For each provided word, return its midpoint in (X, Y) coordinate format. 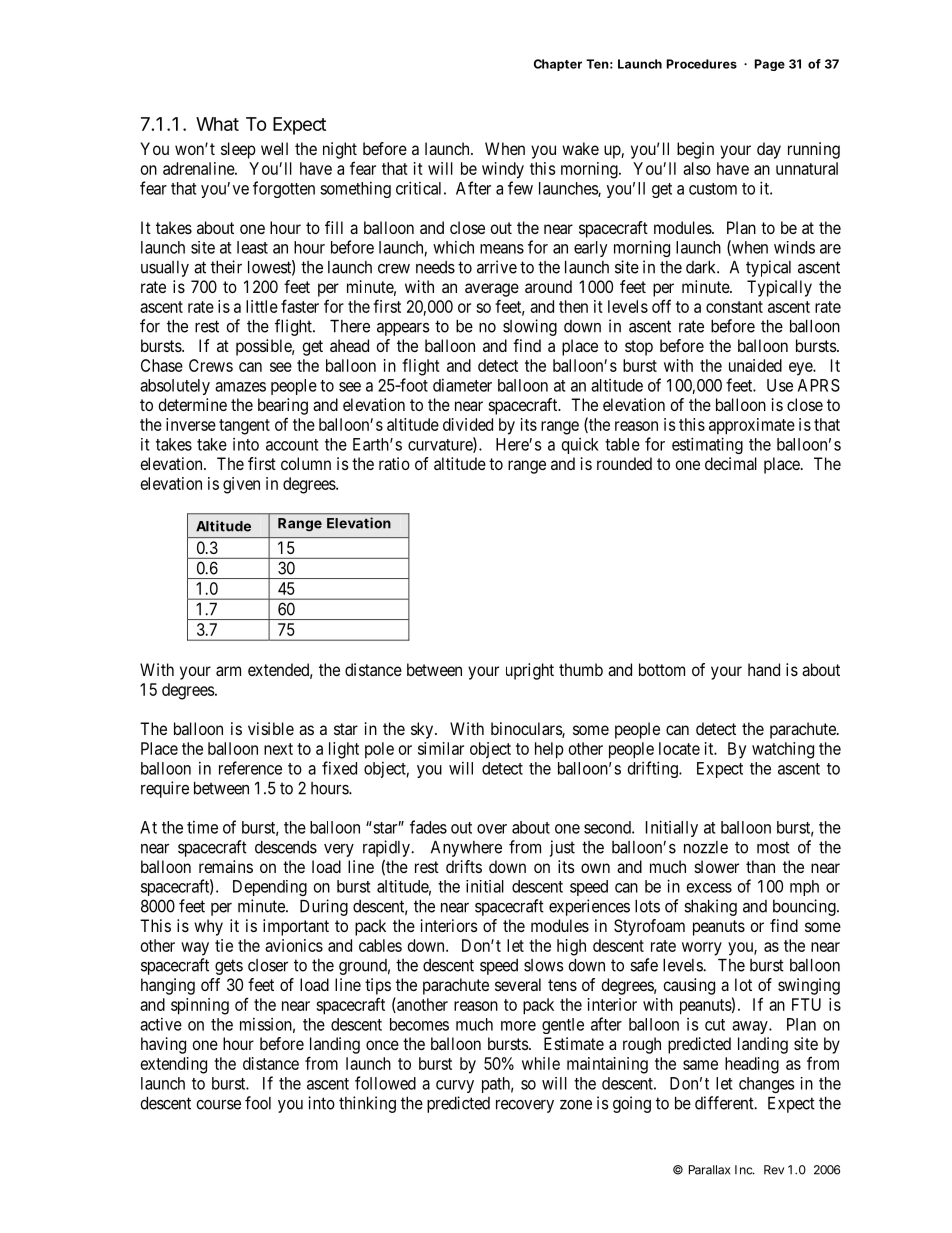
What (217, 124)
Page (770, 65)
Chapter (558, 65)
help (549, 750)
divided (468, 424)
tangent (244, 427)
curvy (455, 1086)
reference (250, 768)
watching (783, 750)
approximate (752, 426)
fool (258, 1103)
